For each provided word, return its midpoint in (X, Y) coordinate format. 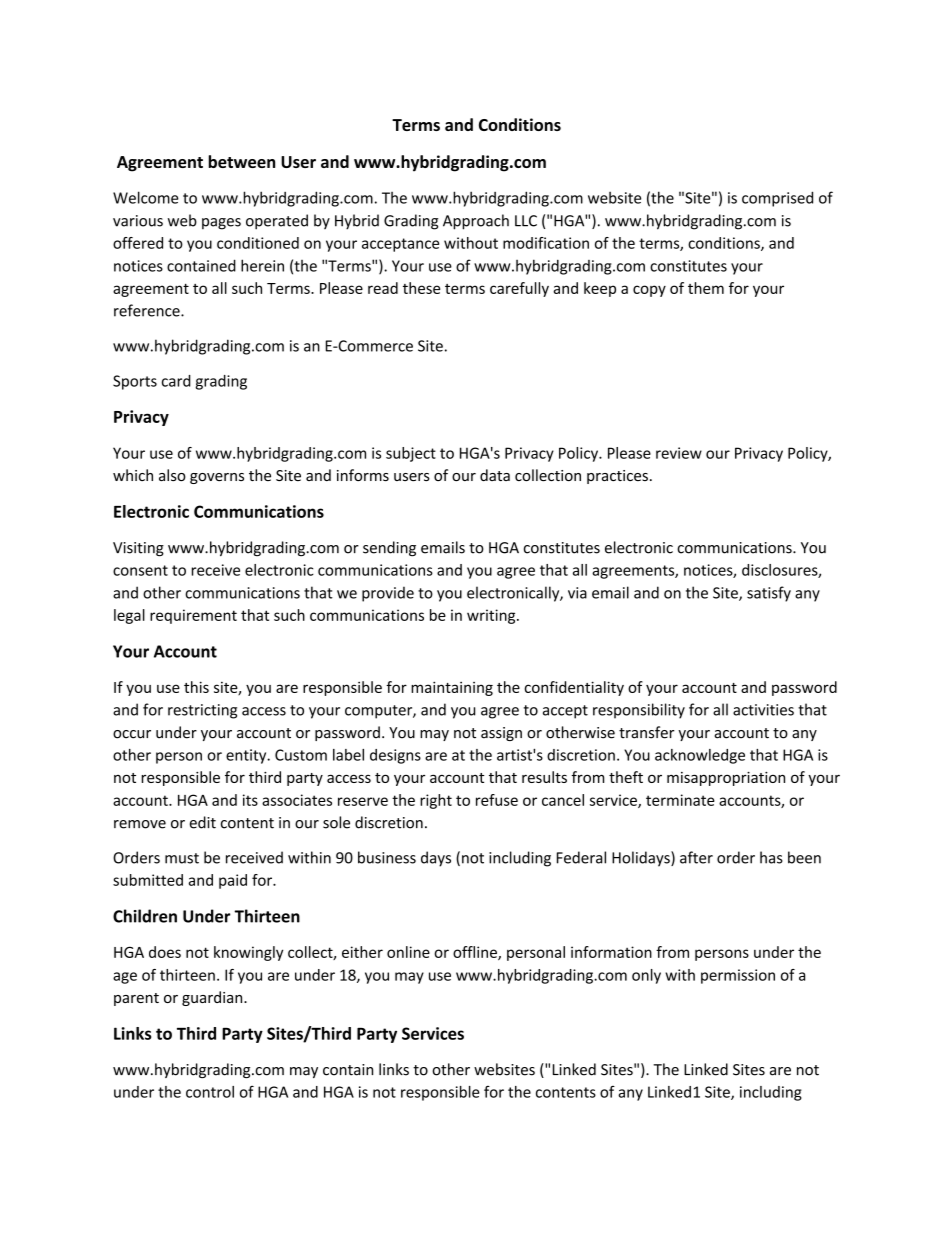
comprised (777, 199)
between (241, 161)
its (250, 800)
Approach (476, 222)
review (679, 453)
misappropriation (726, 779)
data (495, 475)
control (210, 1092)
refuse (497, 800)
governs (217, 478)
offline (476, 953)
